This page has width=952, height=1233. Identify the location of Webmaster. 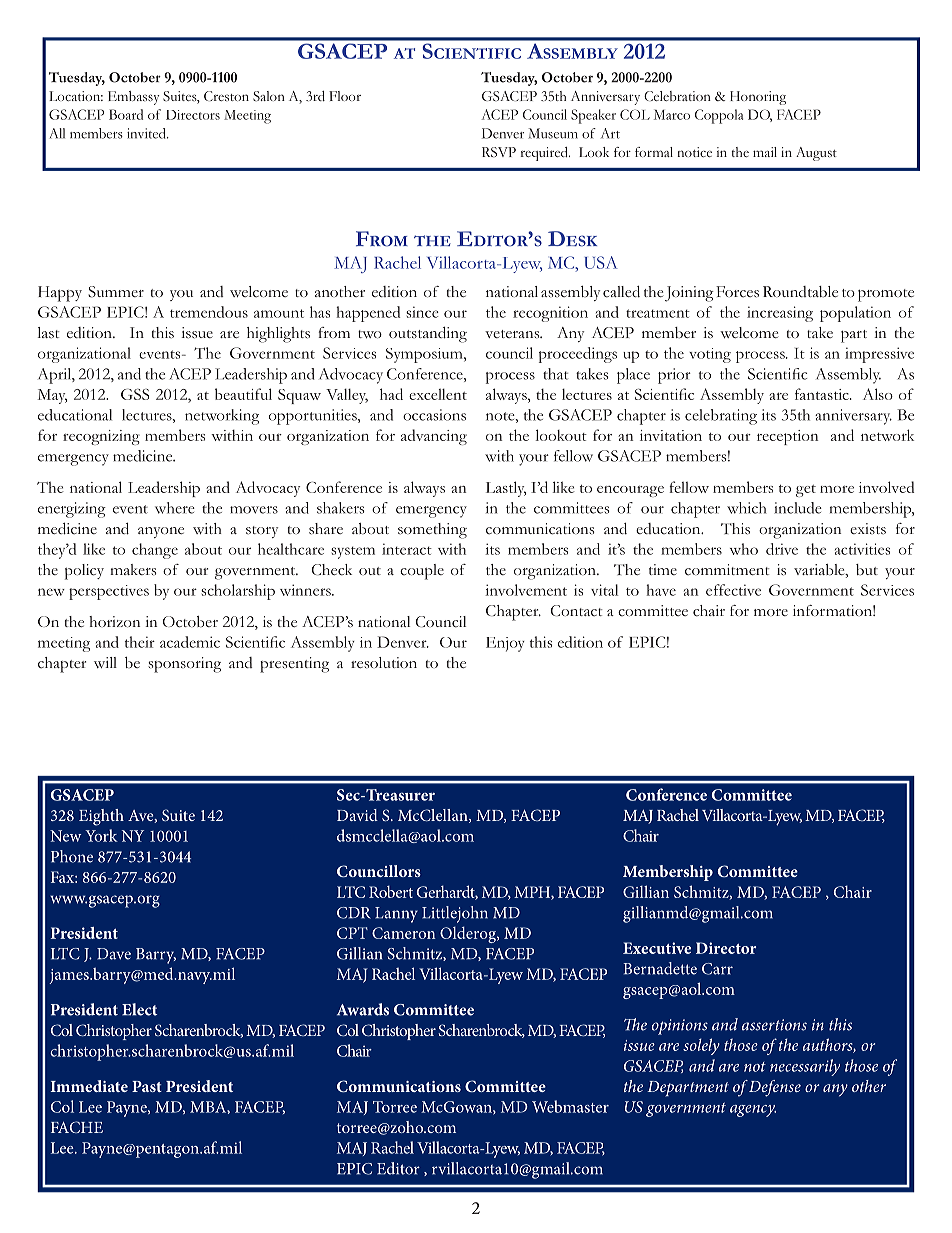
(570, 1106).
